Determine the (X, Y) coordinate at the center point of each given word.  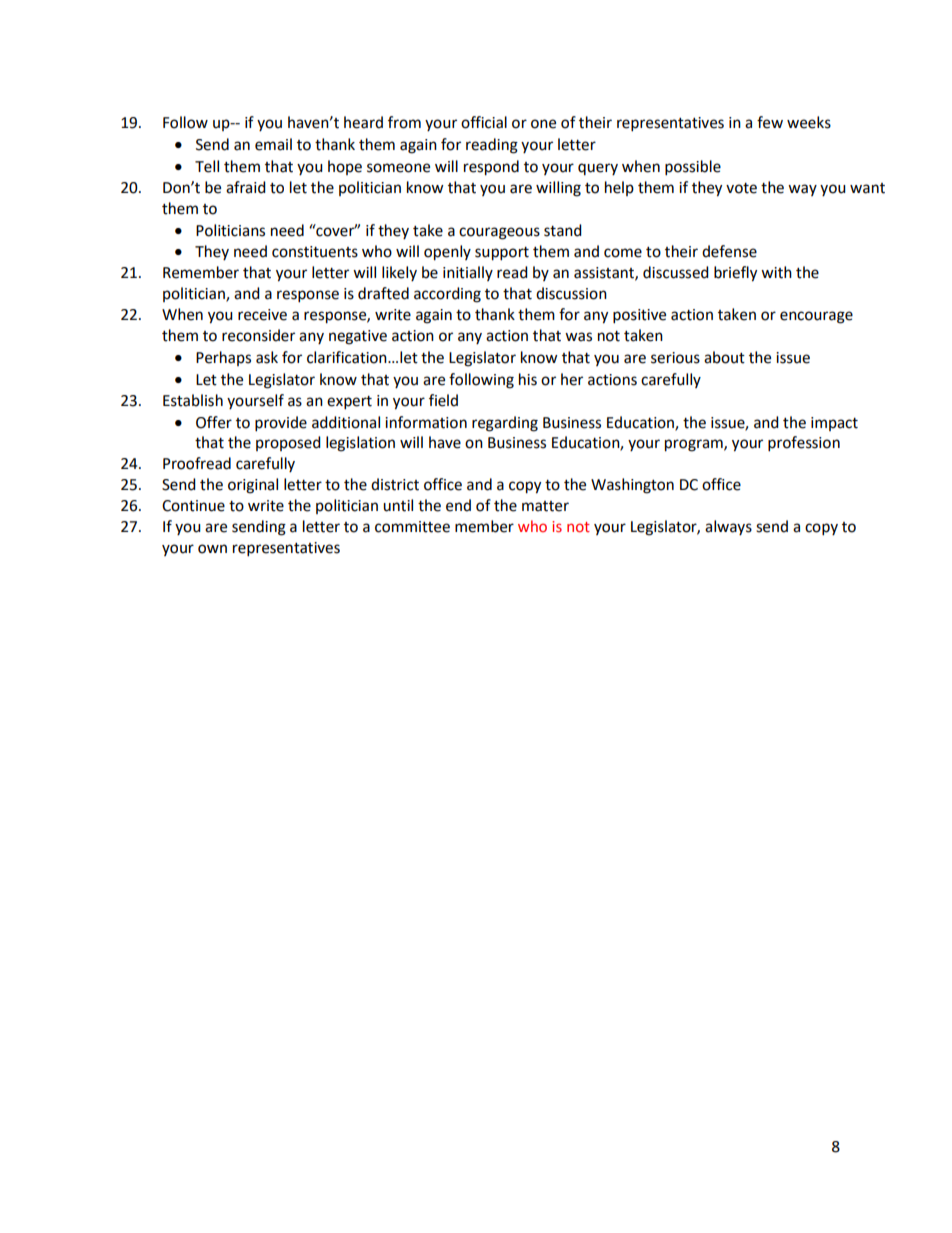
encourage (816, 317)
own (212, 549)
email (273, 144)
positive (639, 316)
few (770, 122)
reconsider (258, 335)
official (484, 122)
